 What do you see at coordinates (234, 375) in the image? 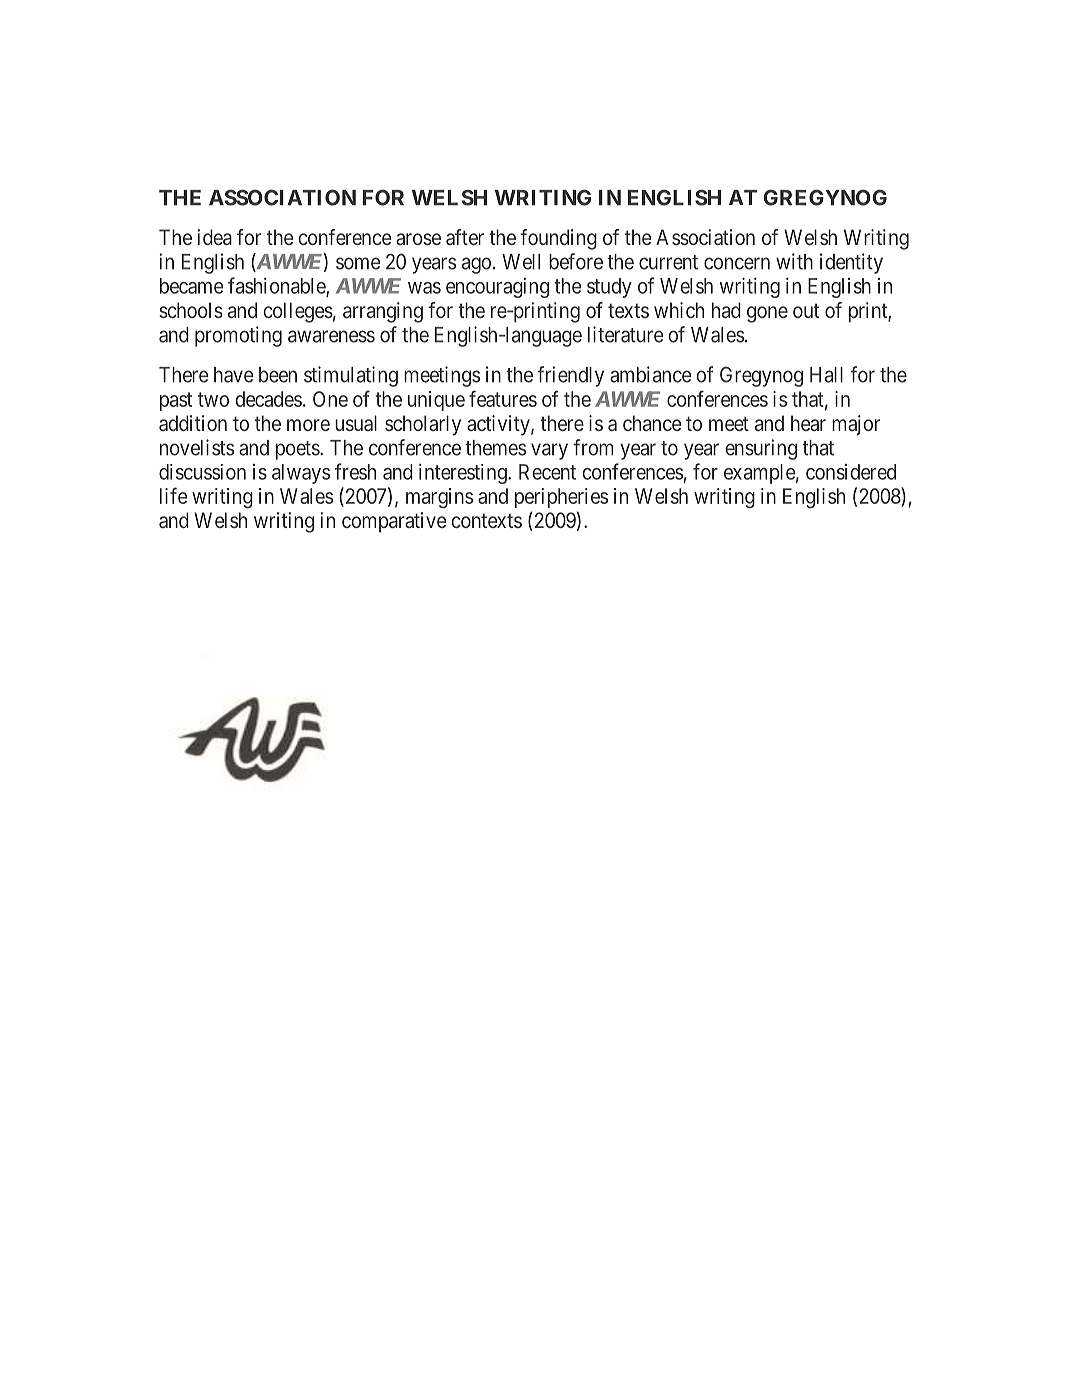
I see `have` at bounding box center [234, 375].
